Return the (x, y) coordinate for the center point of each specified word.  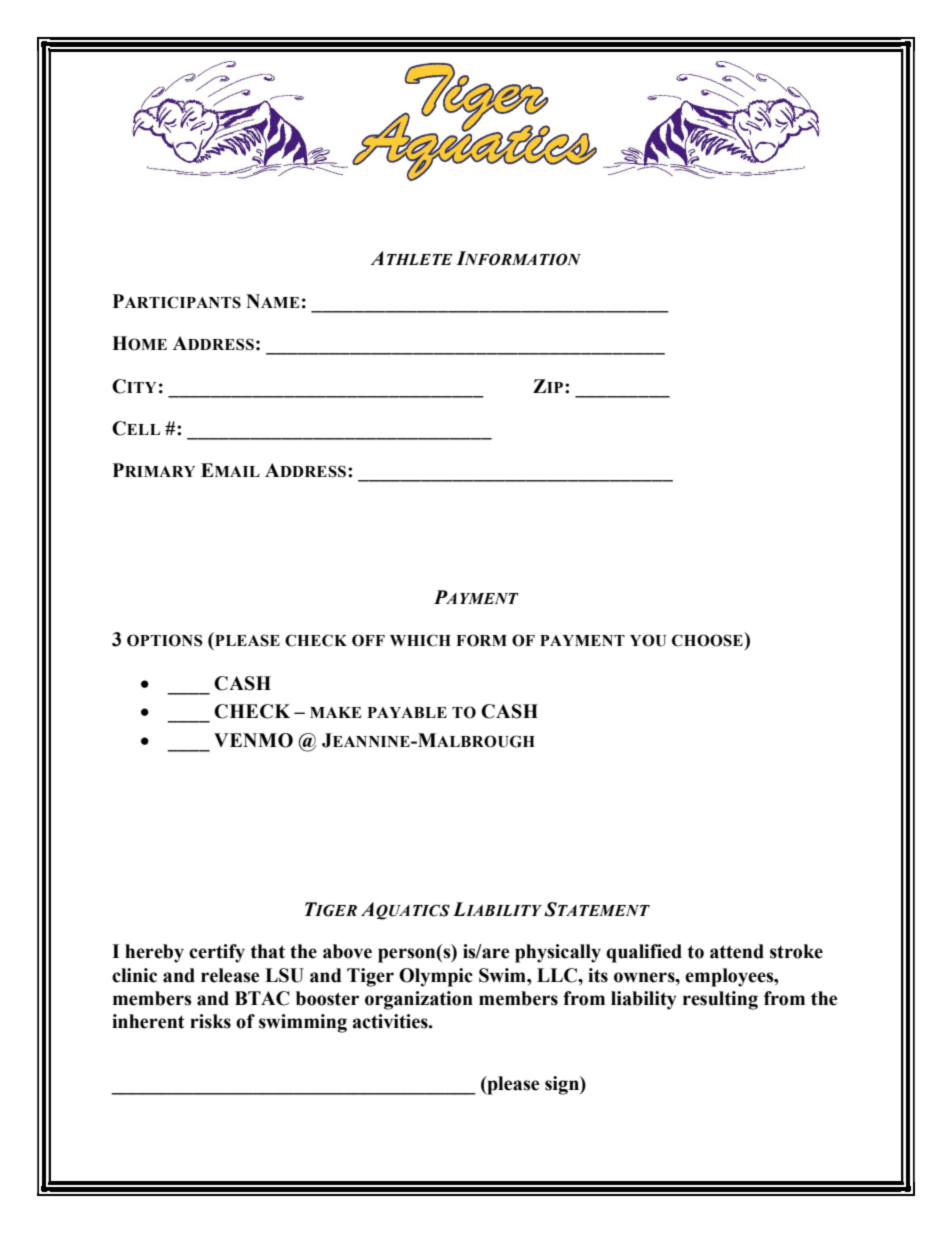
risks (210, 1021)
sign (563, 1085)
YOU (648, 640)
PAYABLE (407, 712)
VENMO (253, 740)
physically (558, 953)
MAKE (335, 712)
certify (217, 953)
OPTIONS (165, 640)
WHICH (420, 640)
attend (737, 951)
